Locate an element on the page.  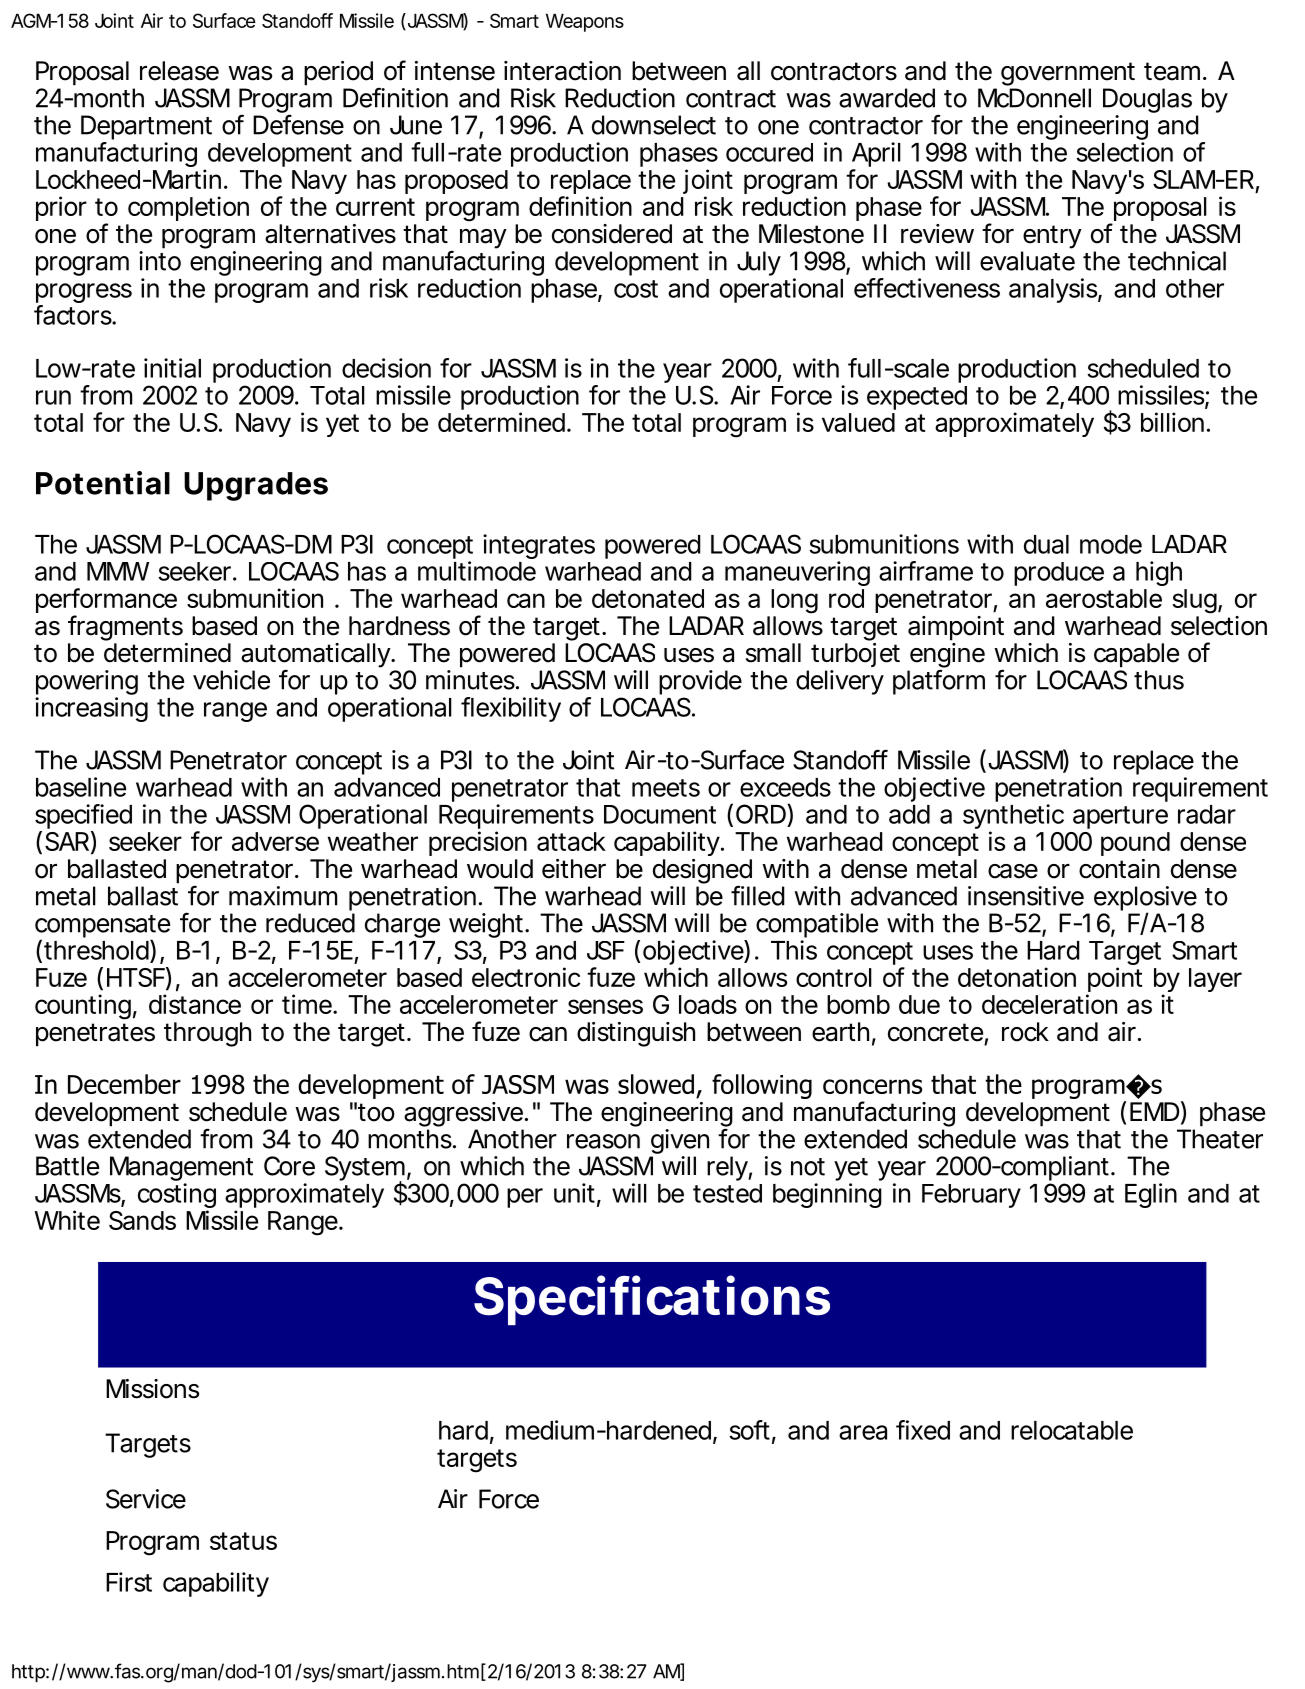
Department is located at coordinates (146, 127).
